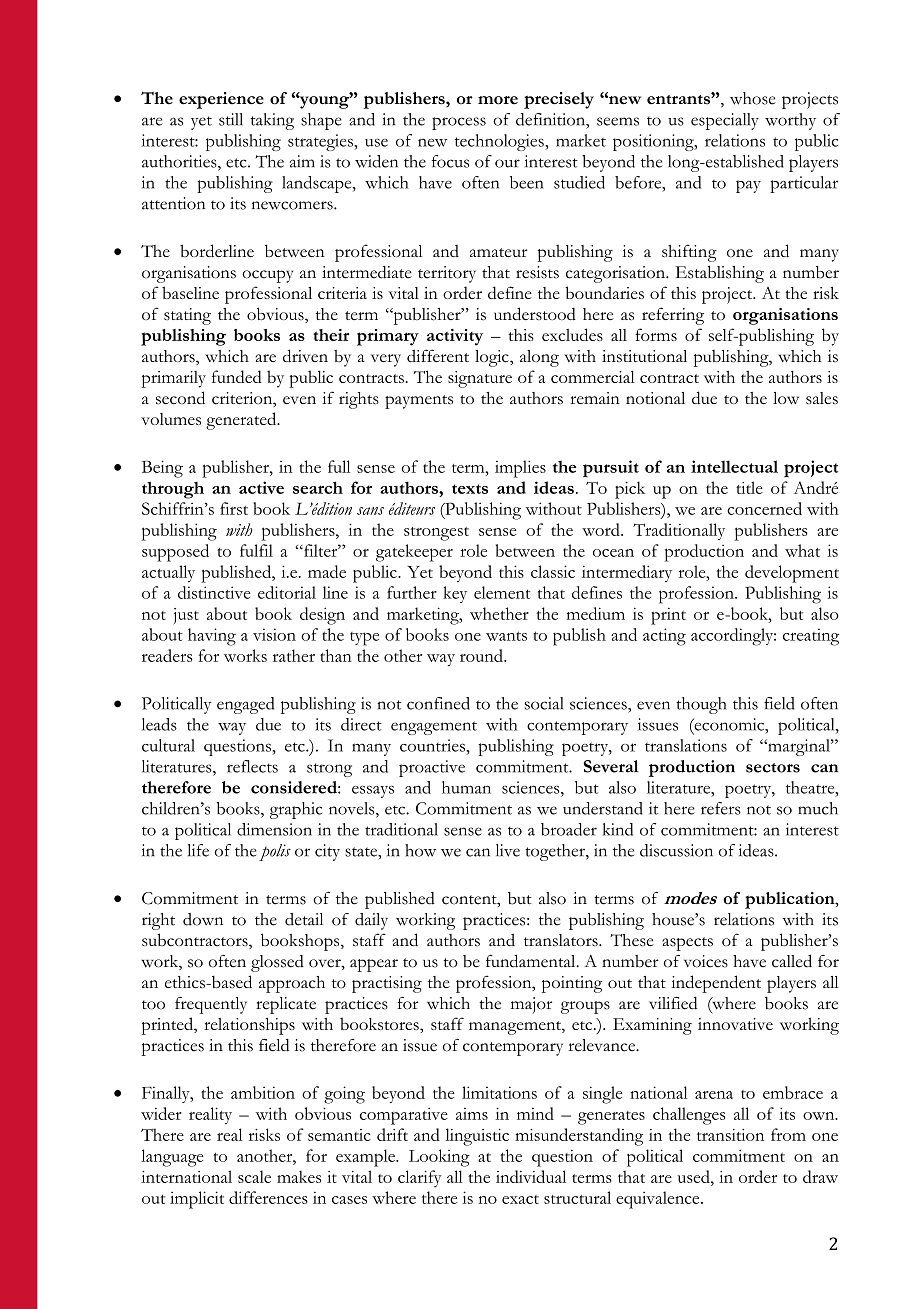  I want to click on signature, so click(480, 379).
